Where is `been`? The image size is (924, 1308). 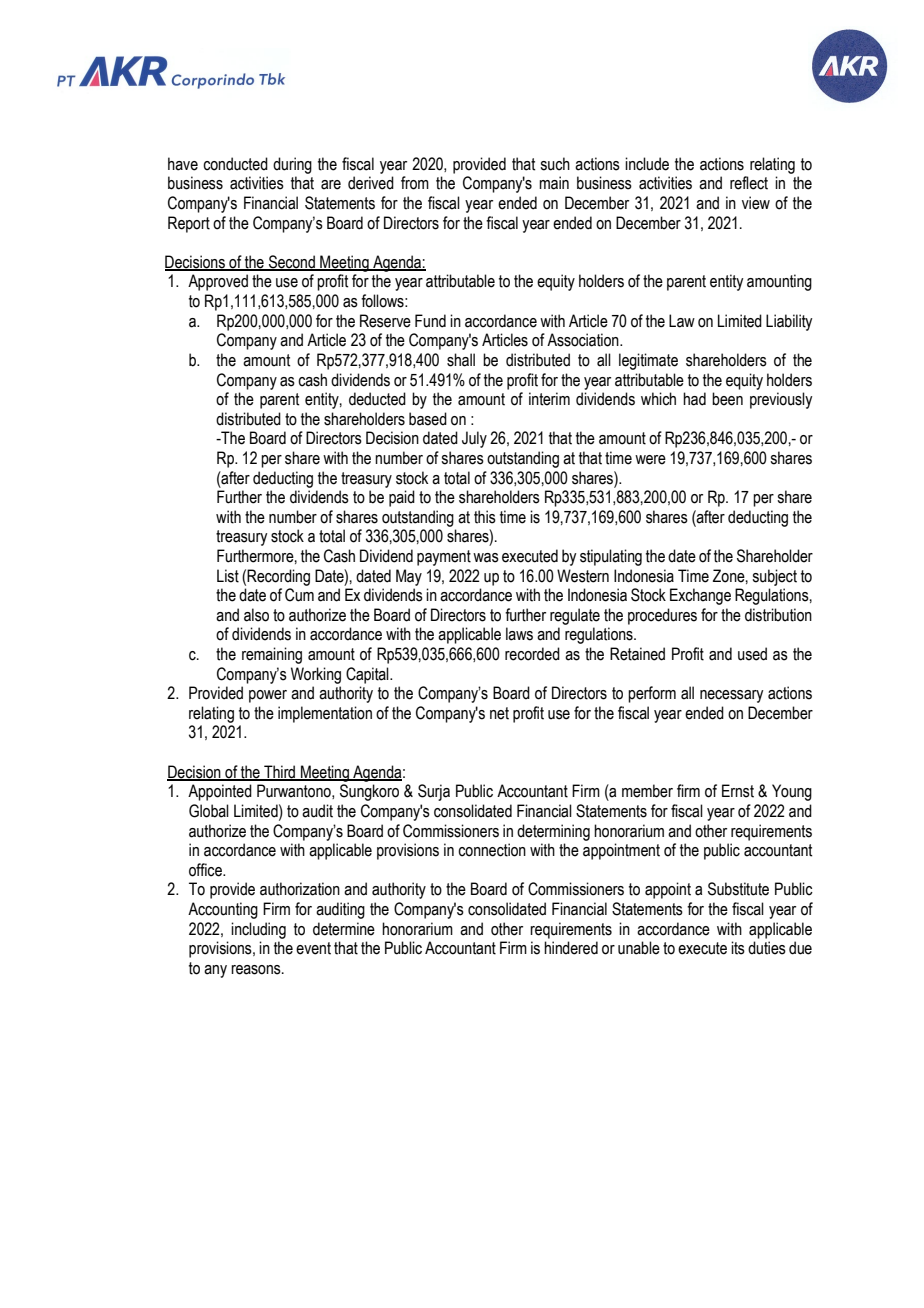 been is located at coordinates (727, 399).
